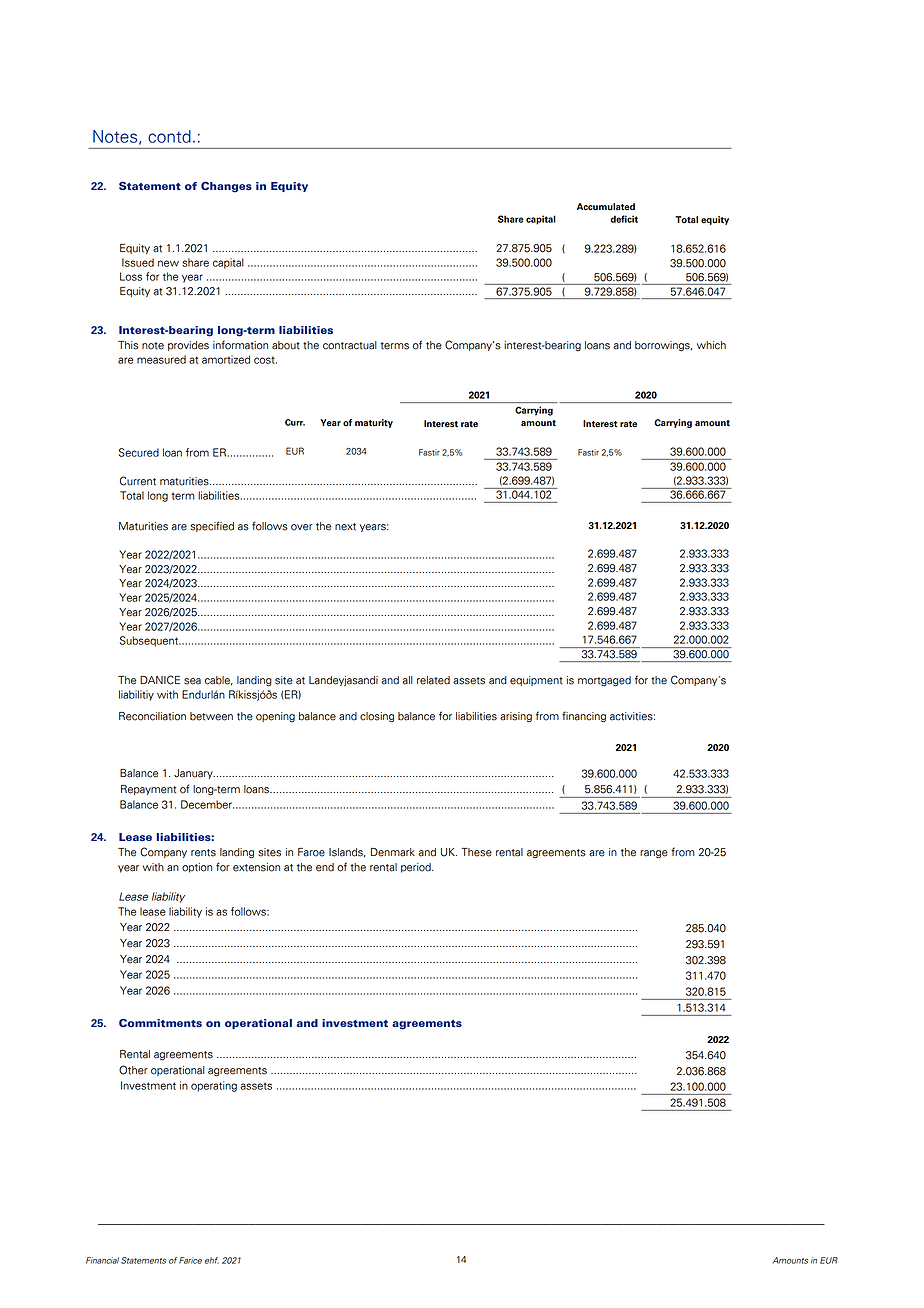 This screenshot has height=1308, width=924. Describe the element at coordinates (102, 1260) in the screenshot. I see `Financial` at that location.
